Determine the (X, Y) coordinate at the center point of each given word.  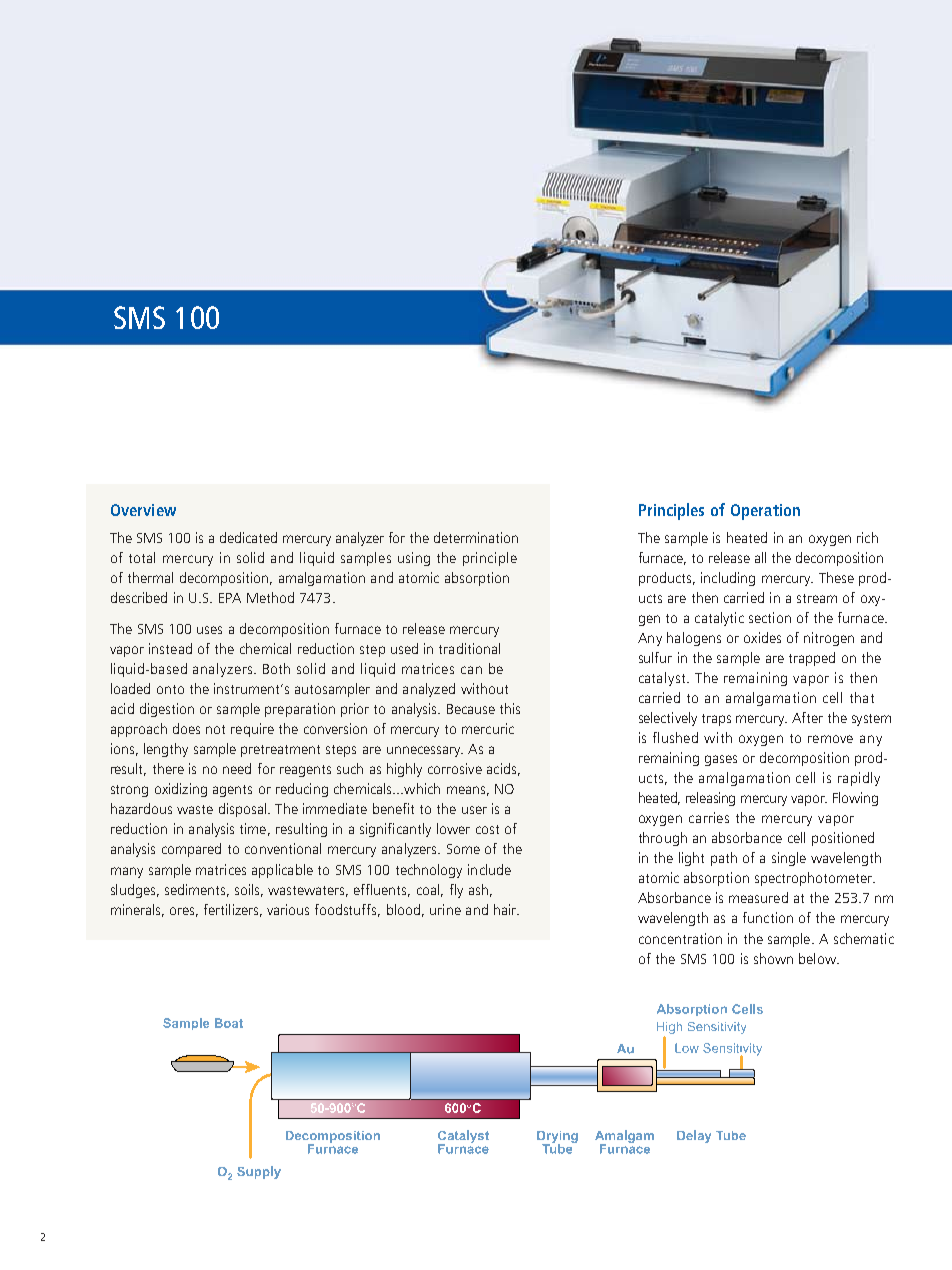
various (288, 909)
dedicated (248, 537)
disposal (242, 810)
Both (276, 668)
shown (773, 958)
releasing (710, 799)
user (474, 810)
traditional (469, 648)
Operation (765, 512)
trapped (812, 659)
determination (476, 537)
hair (506, 909)
